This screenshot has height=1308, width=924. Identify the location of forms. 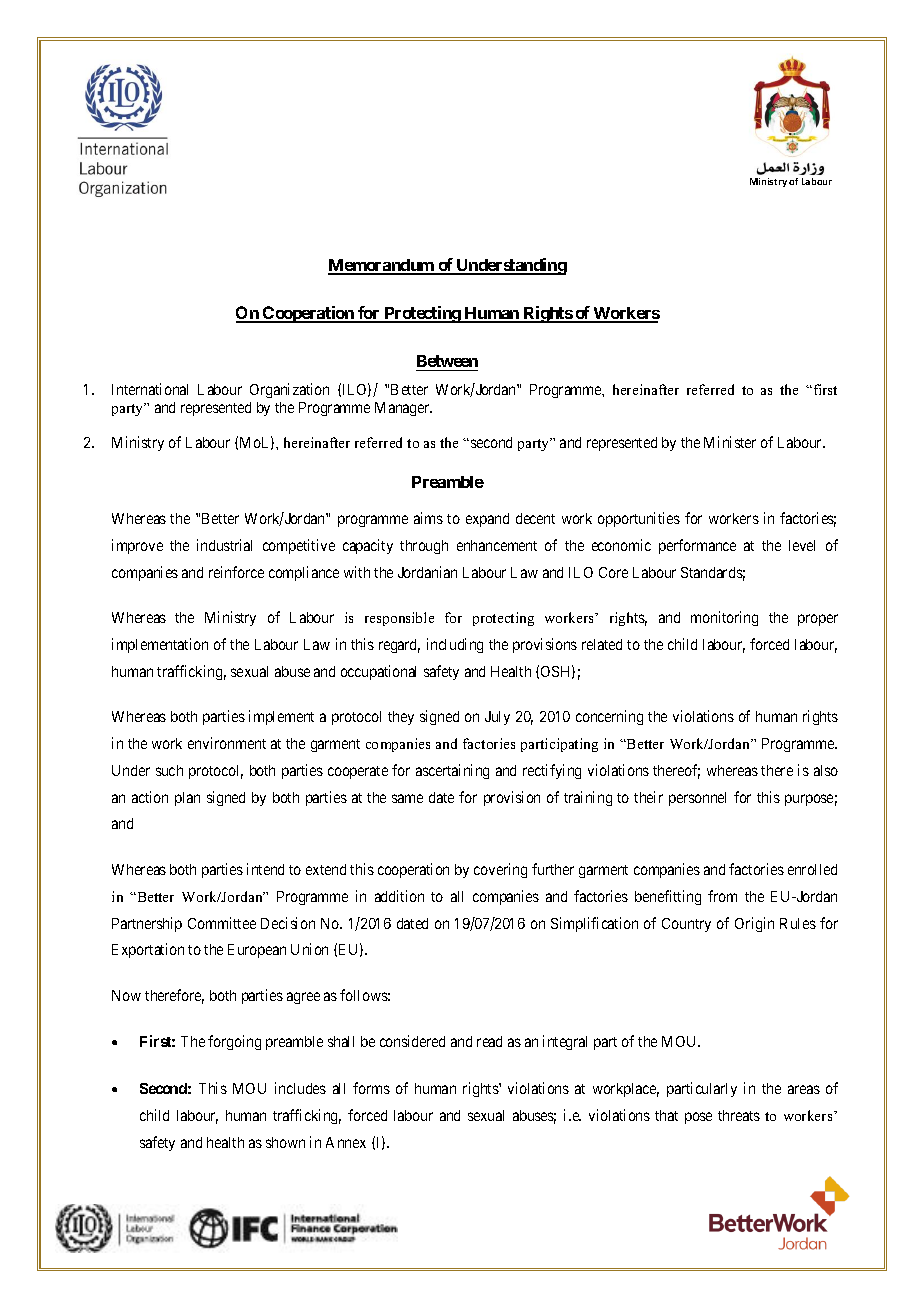
(371, 1088).
